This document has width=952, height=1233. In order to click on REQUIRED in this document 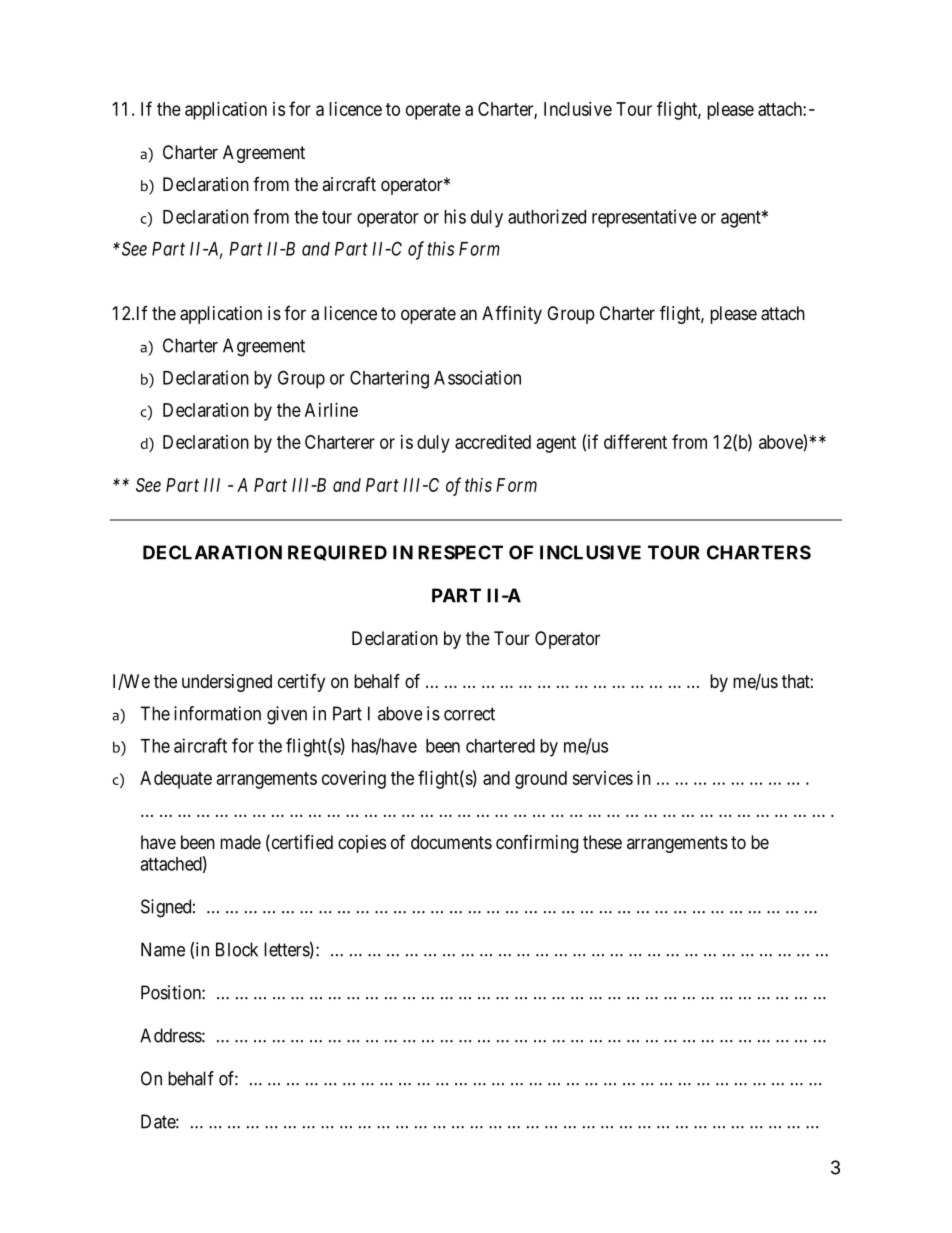, I will do `click(337, 553)`.
